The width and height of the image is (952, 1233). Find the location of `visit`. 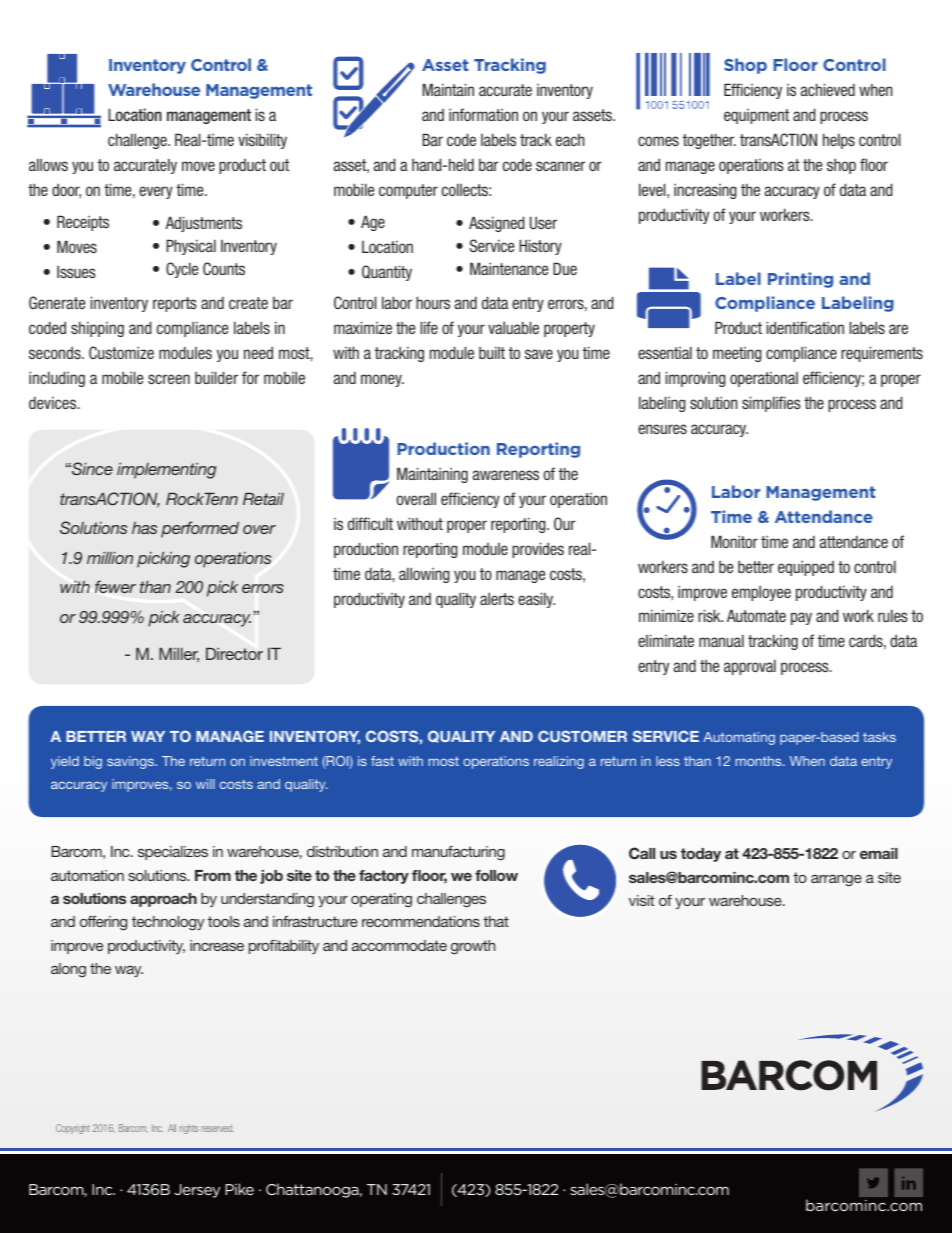

visit is located at coordinates (641, 900).
